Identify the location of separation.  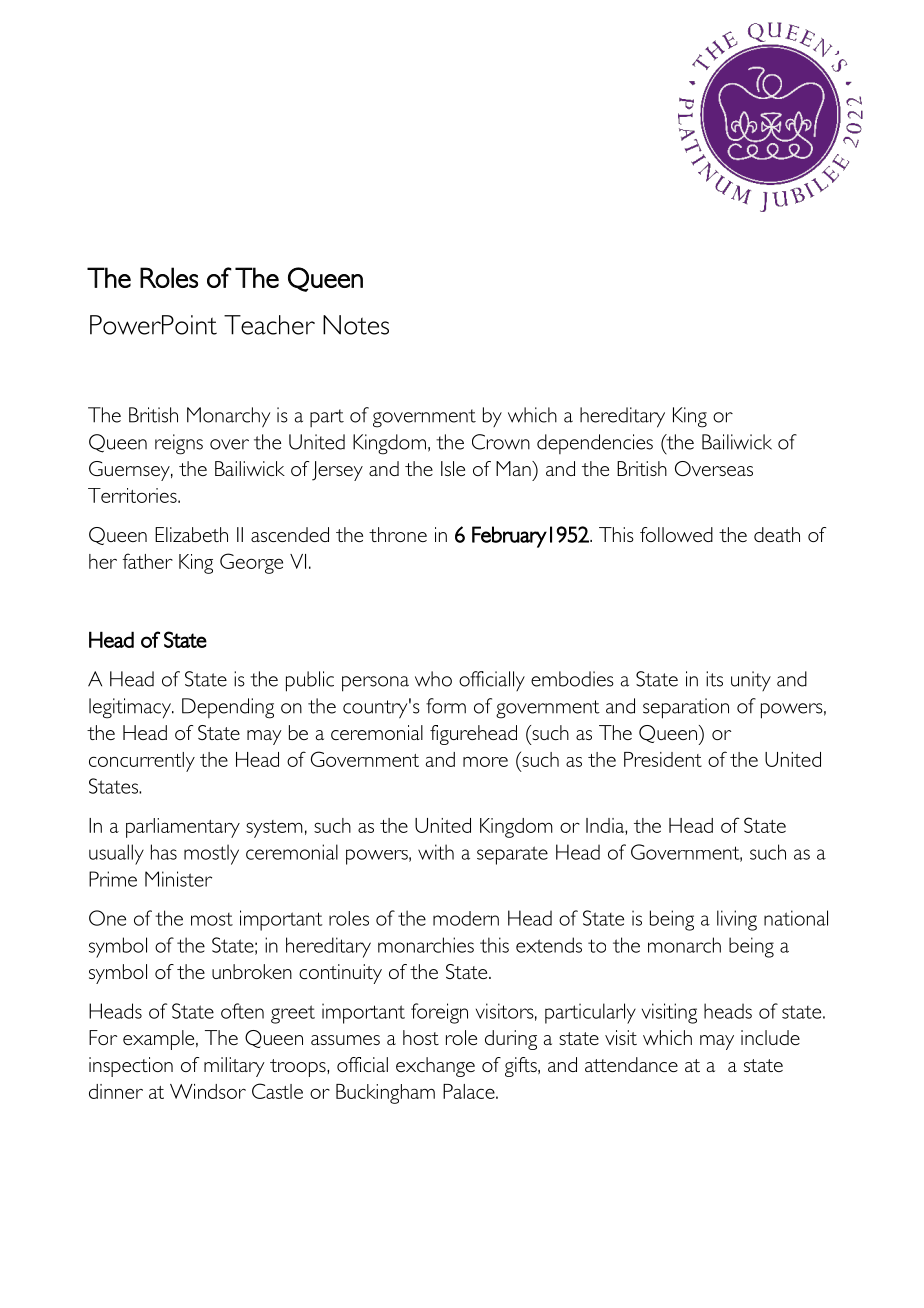
(686, 708).
